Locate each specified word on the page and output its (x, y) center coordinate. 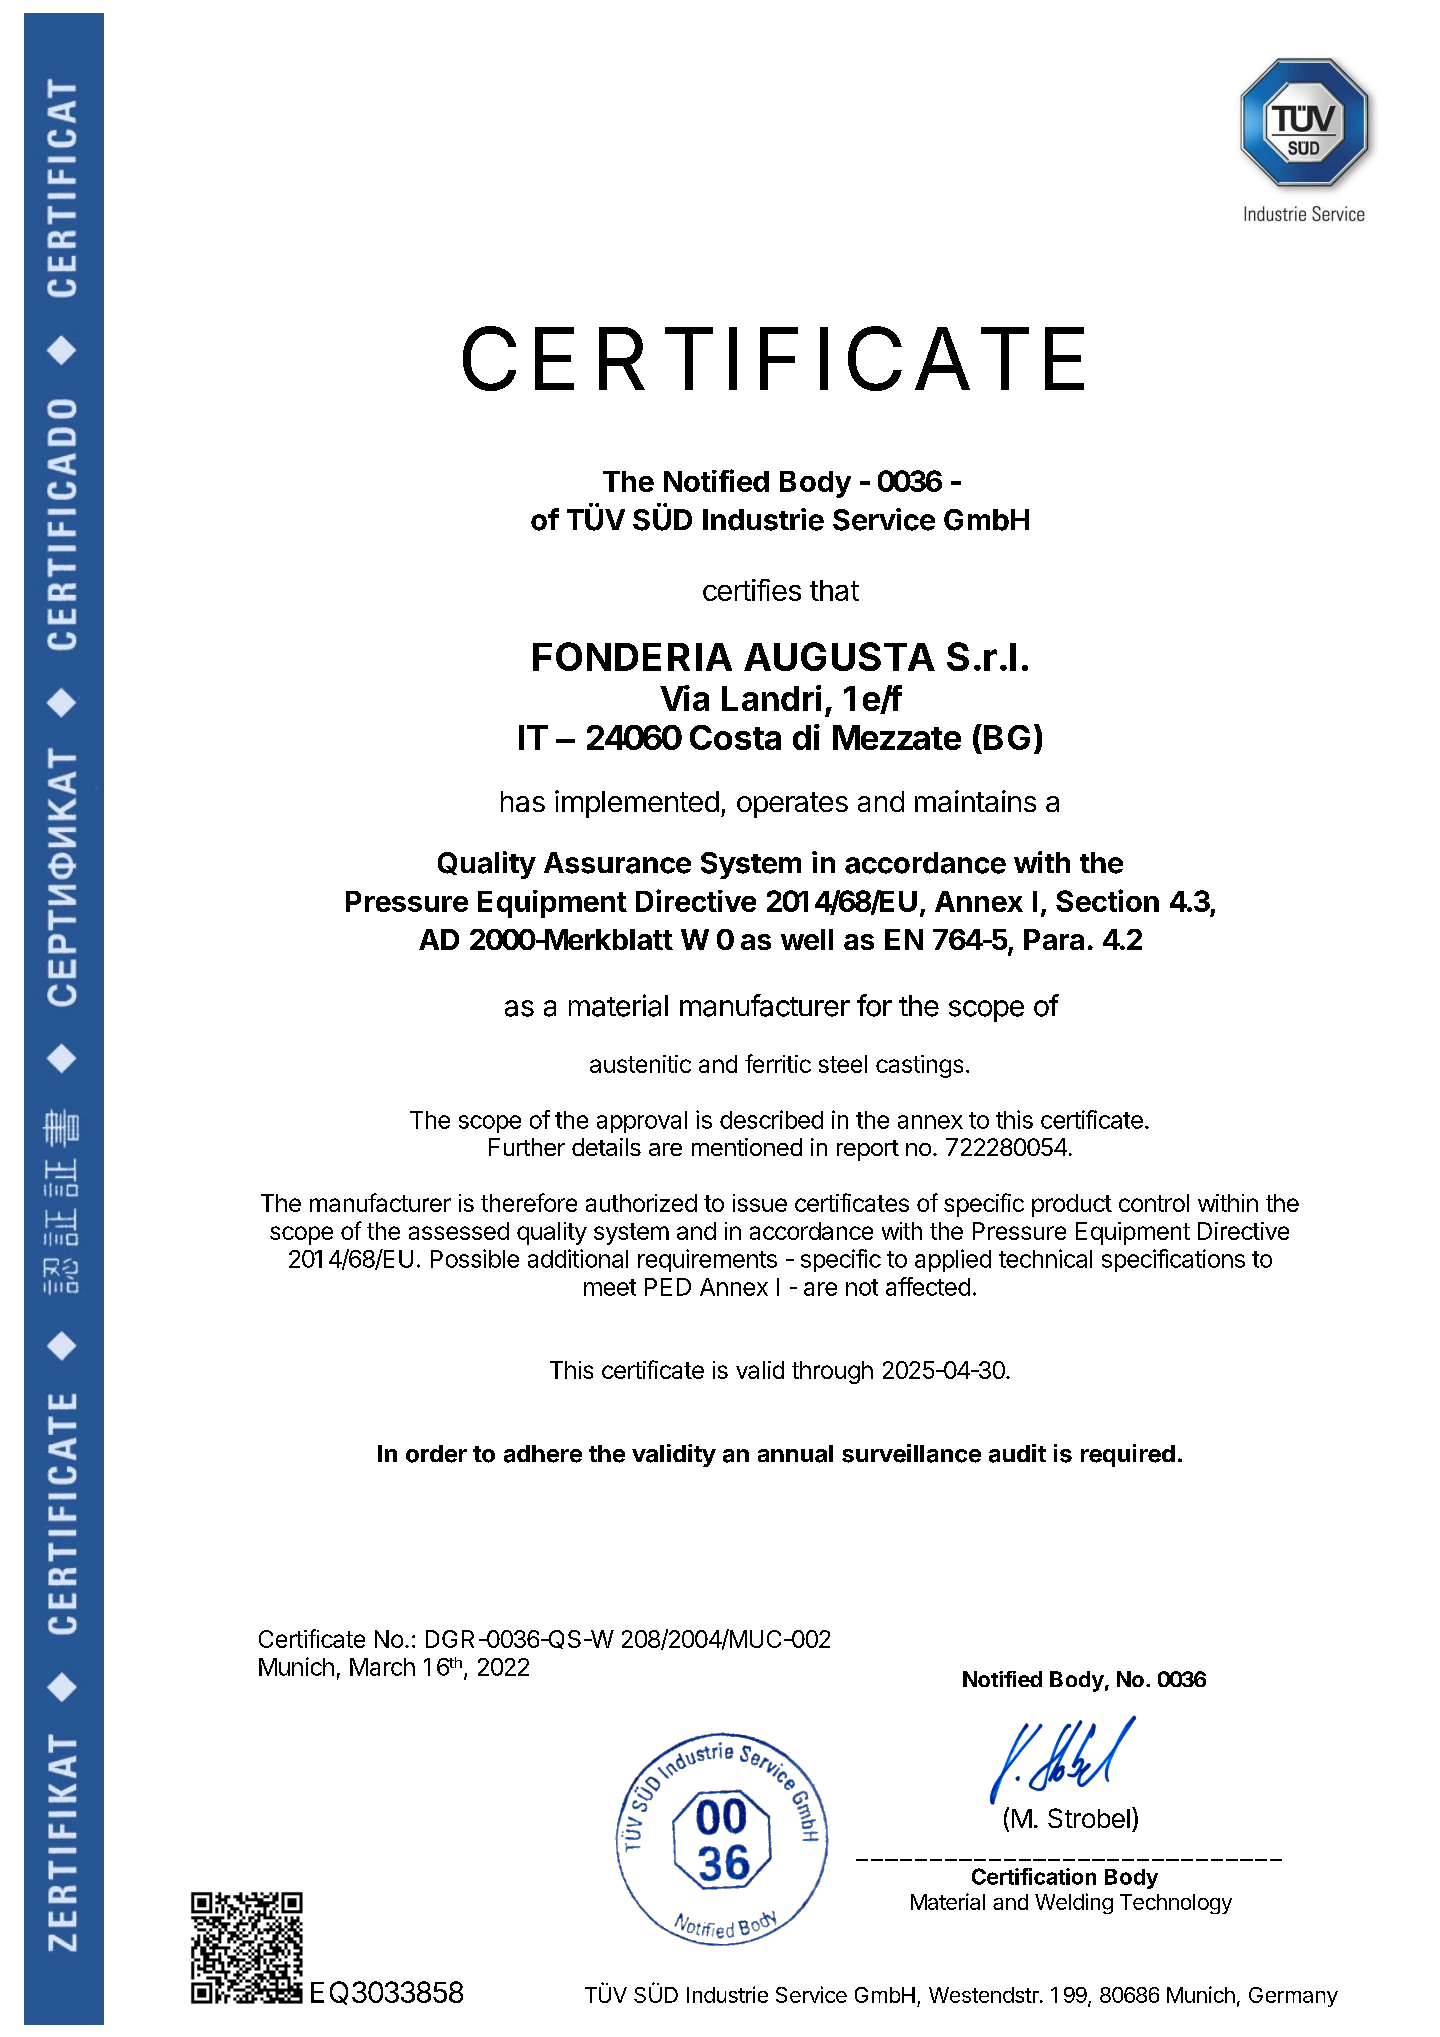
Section (1107, 900)
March (382, 1667)
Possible (475, 1258)
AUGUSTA (839, 656)
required (1128, 1455)
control (1154, 1203)
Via (684, 698)
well (807, 939)
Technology (1176, 1904)
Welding (1074, 1903)
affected (928, 1286)
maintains (975, 801)
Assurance (617, 863)
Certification (1034, 1876)
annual (795, 1454)
